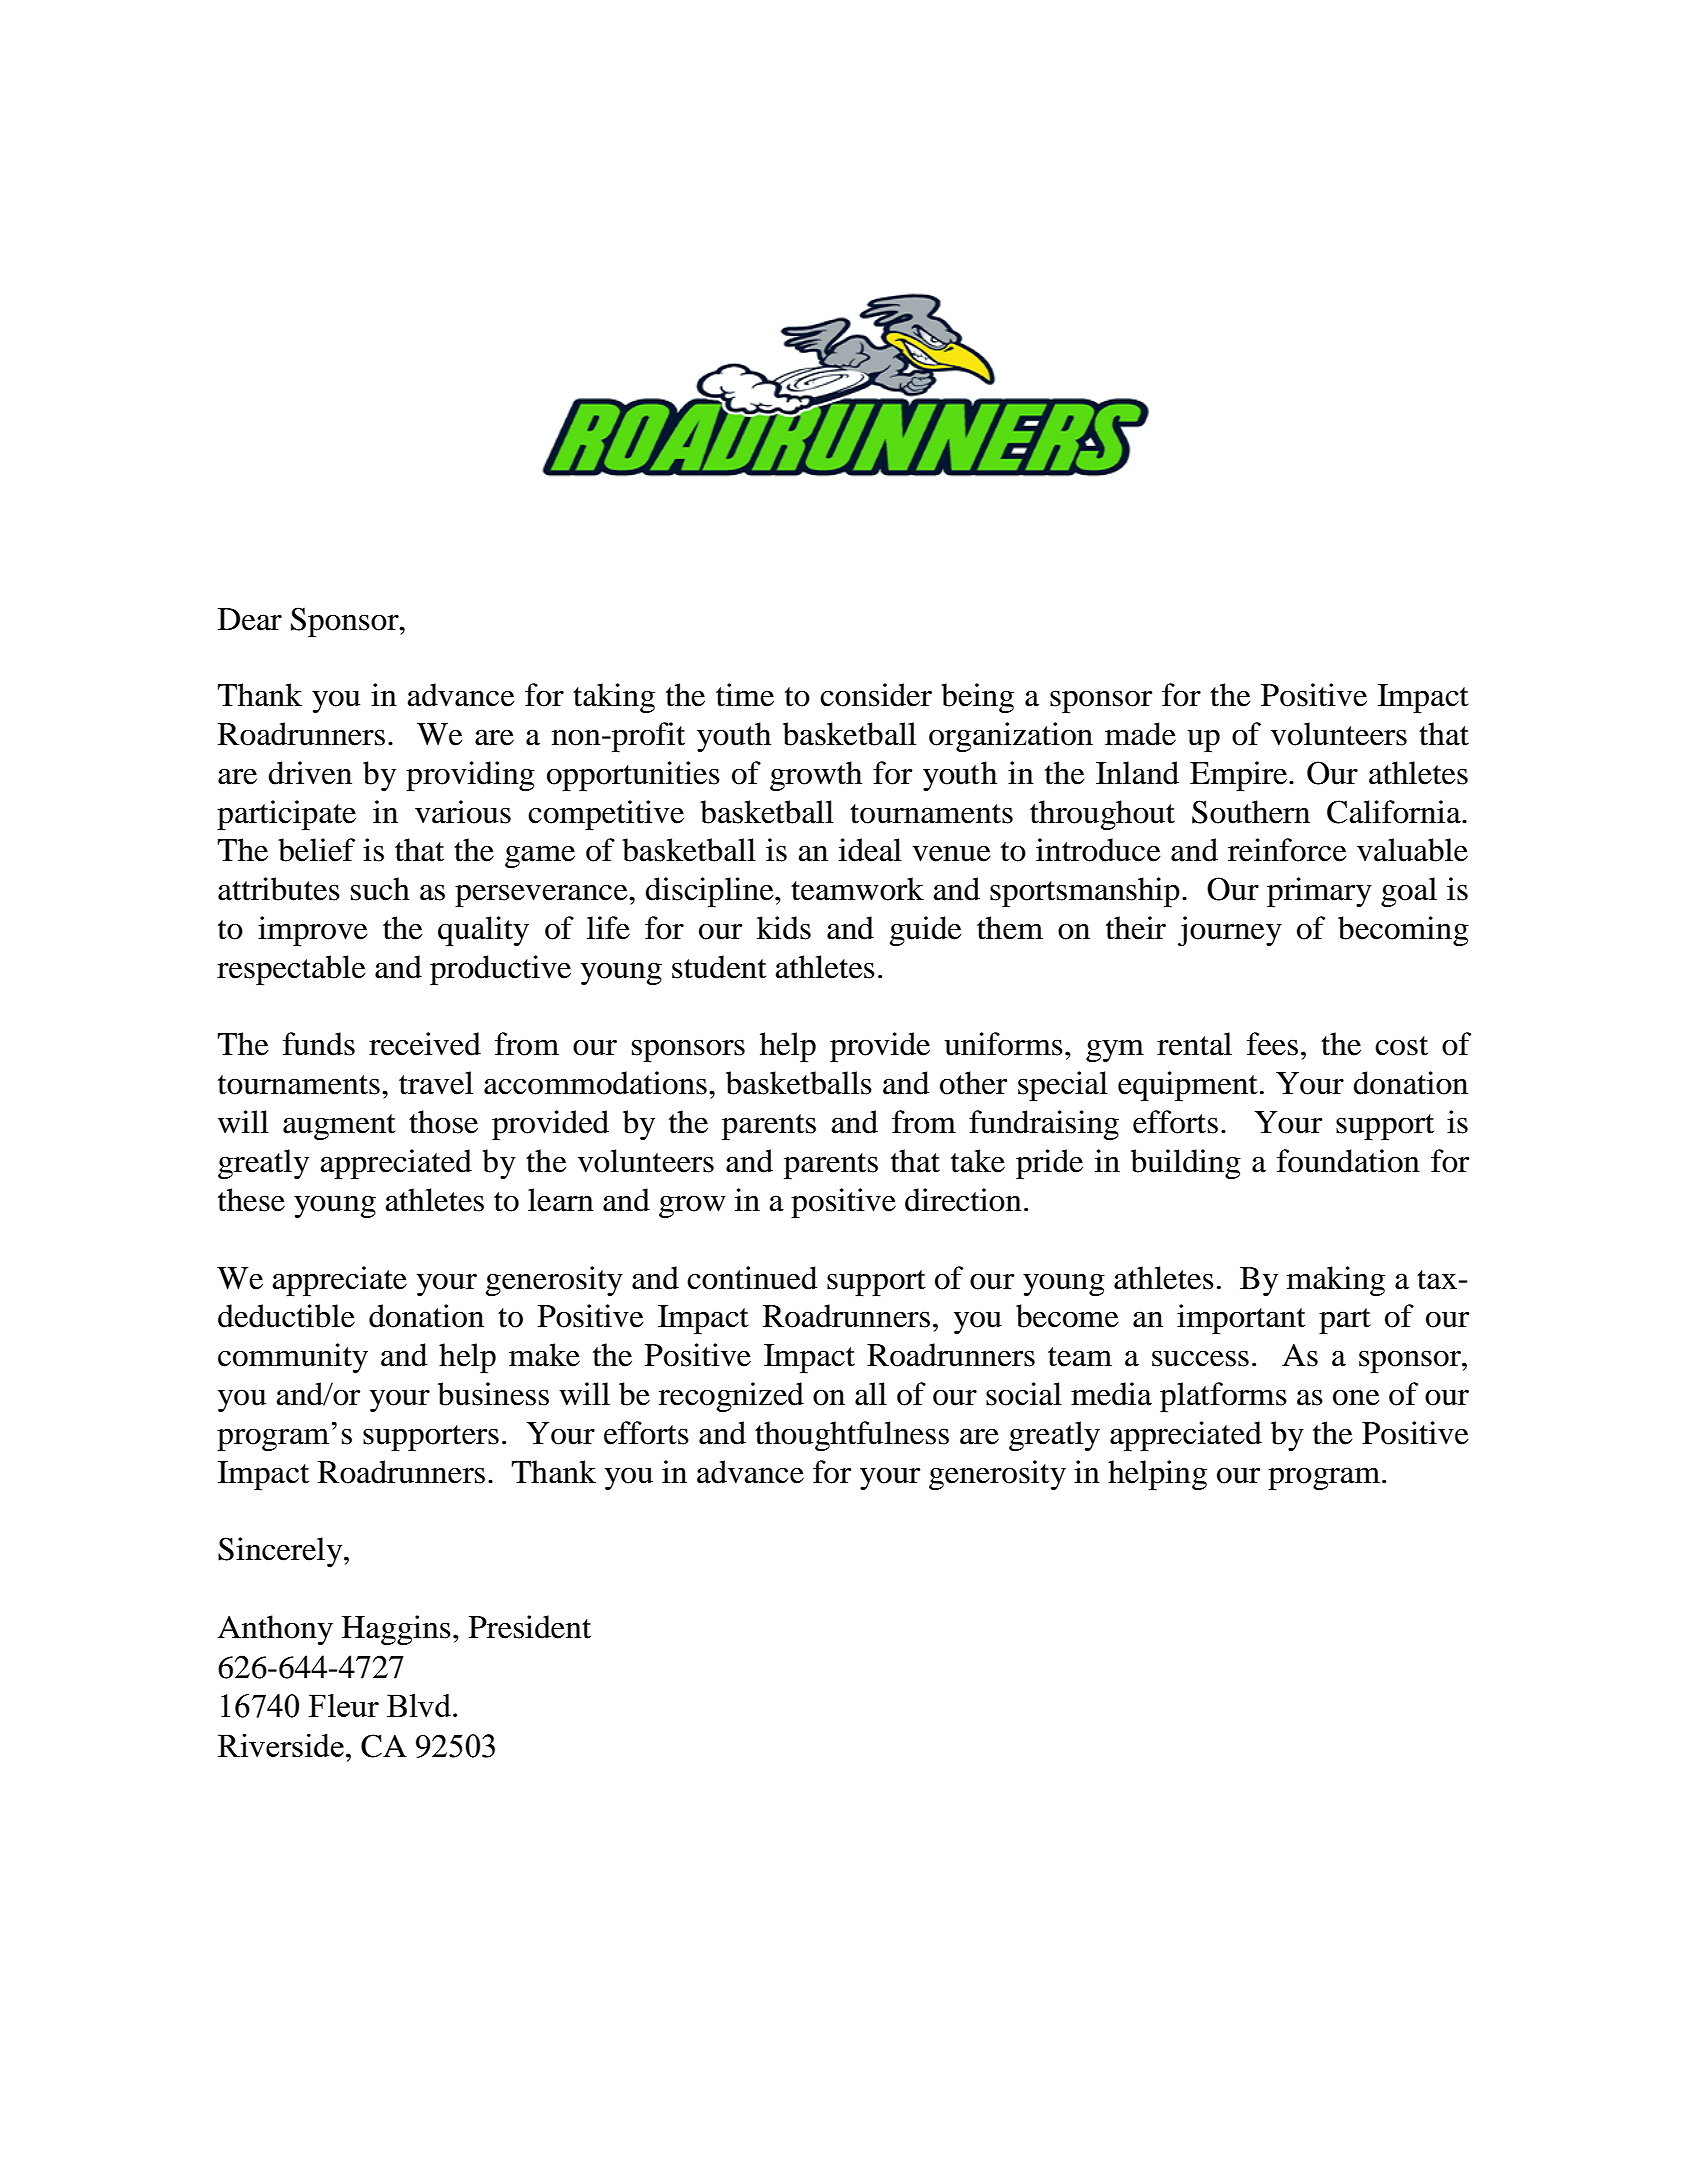 Image resolution: width=1687 pixels, height=2183 pixels. What do you see at coordinates (339, 1127) in the screenshot?
I see `augment` at bounding box center [339, 1127].
